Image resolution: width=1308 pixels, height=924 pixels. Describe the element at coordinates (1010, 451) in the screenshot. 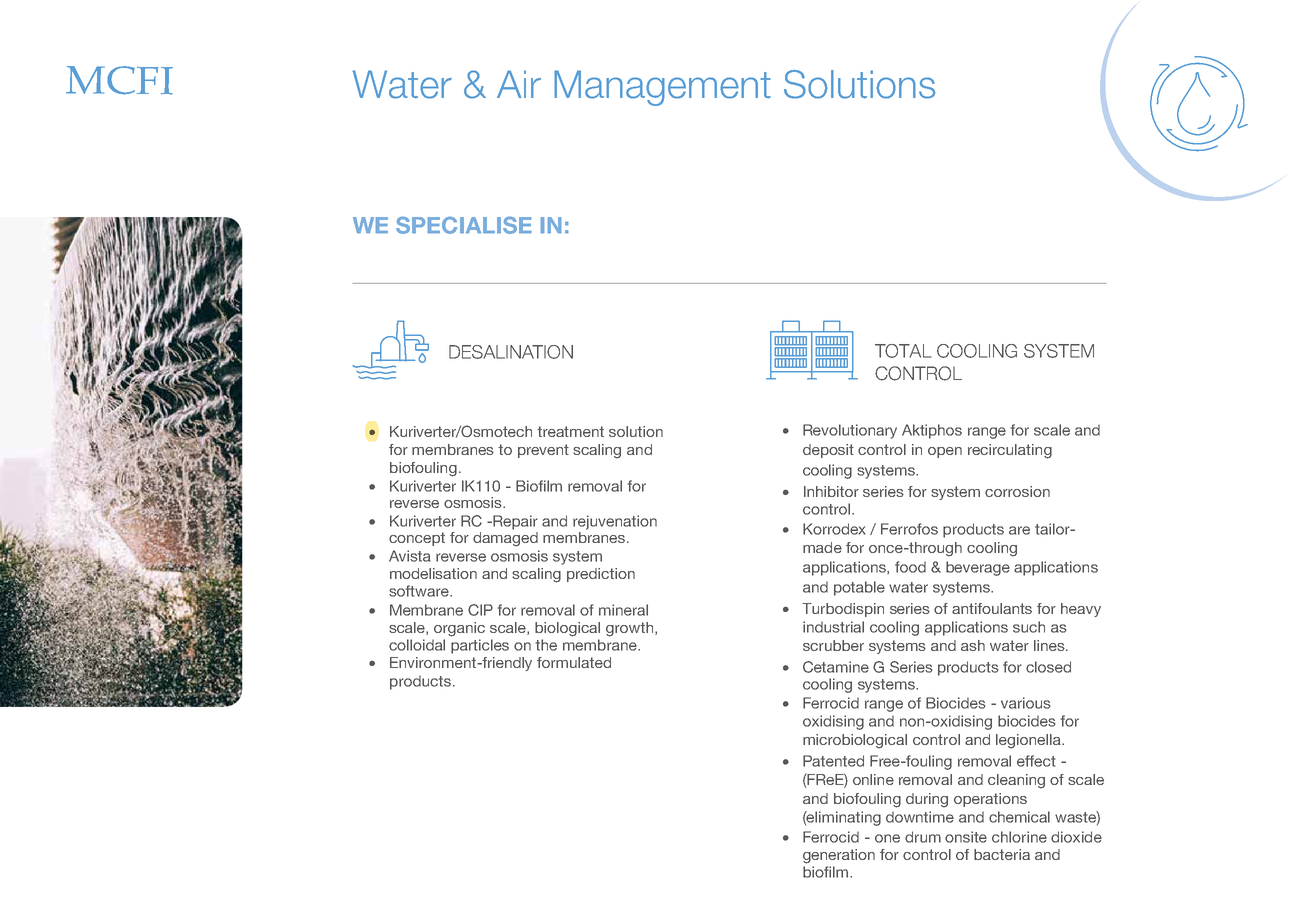

I see `recirculating` at that location.
